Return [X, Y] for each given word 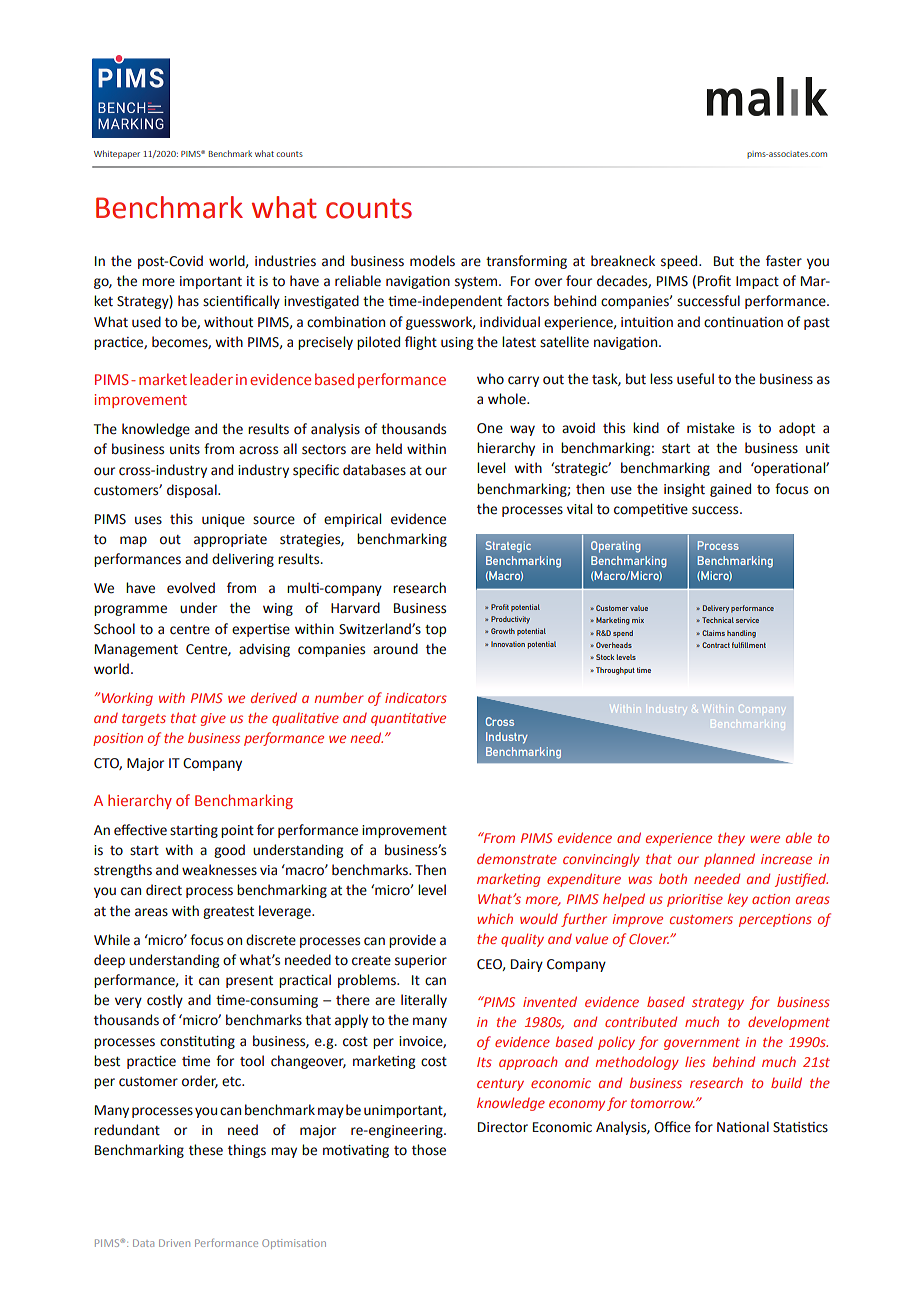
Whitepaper [117, 154]
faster [784, 261]
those [429, 1150]
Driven [174, 1243]
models [432, 261]
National [743, 1127]
